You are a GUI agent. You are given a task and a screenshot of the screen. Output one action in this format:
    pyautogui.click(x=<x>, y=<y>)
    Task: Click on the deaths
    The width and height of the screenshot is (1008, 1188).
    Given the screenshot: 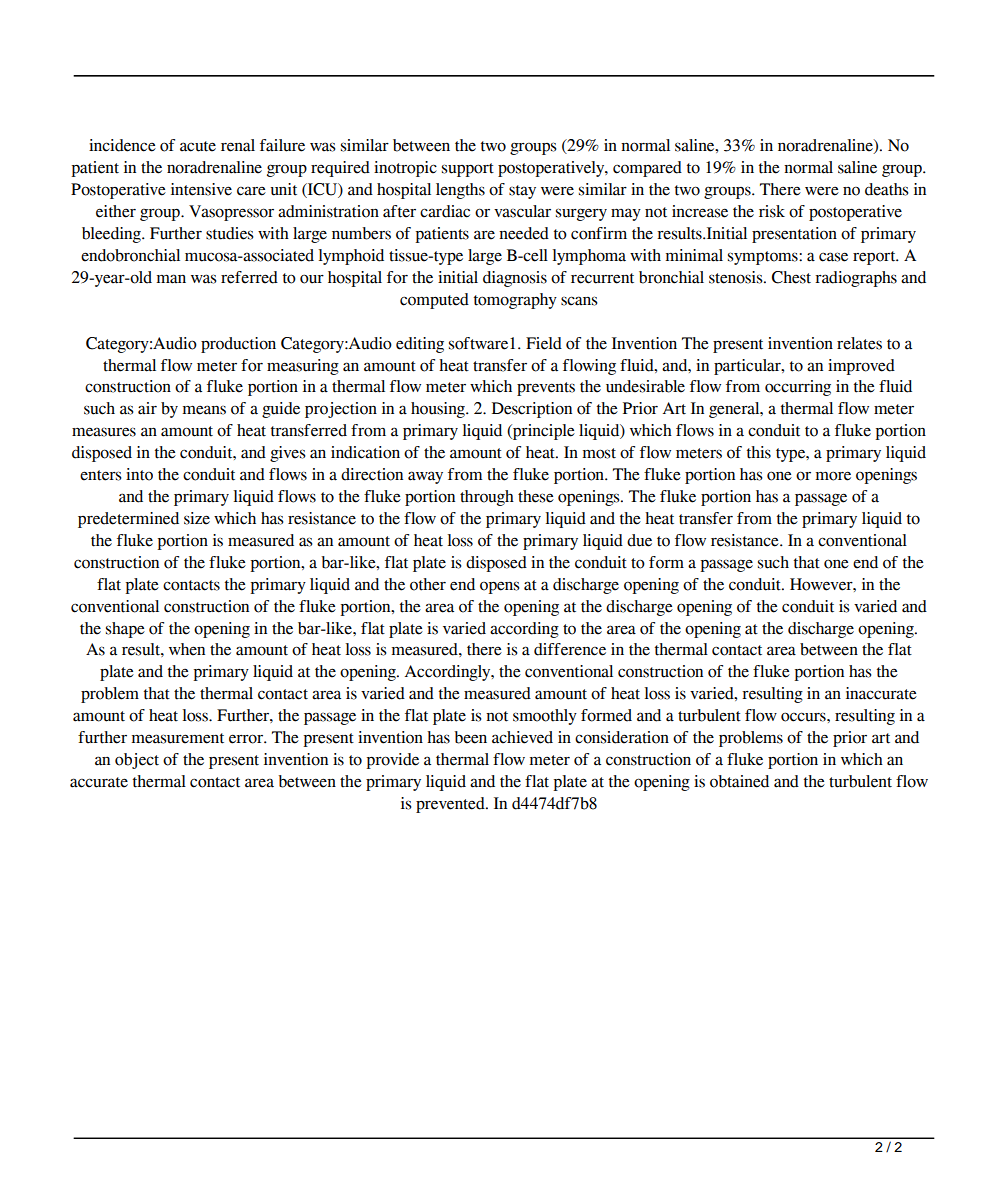 What is the action you would take?
    pyautogui.click(x=886, y=189)
